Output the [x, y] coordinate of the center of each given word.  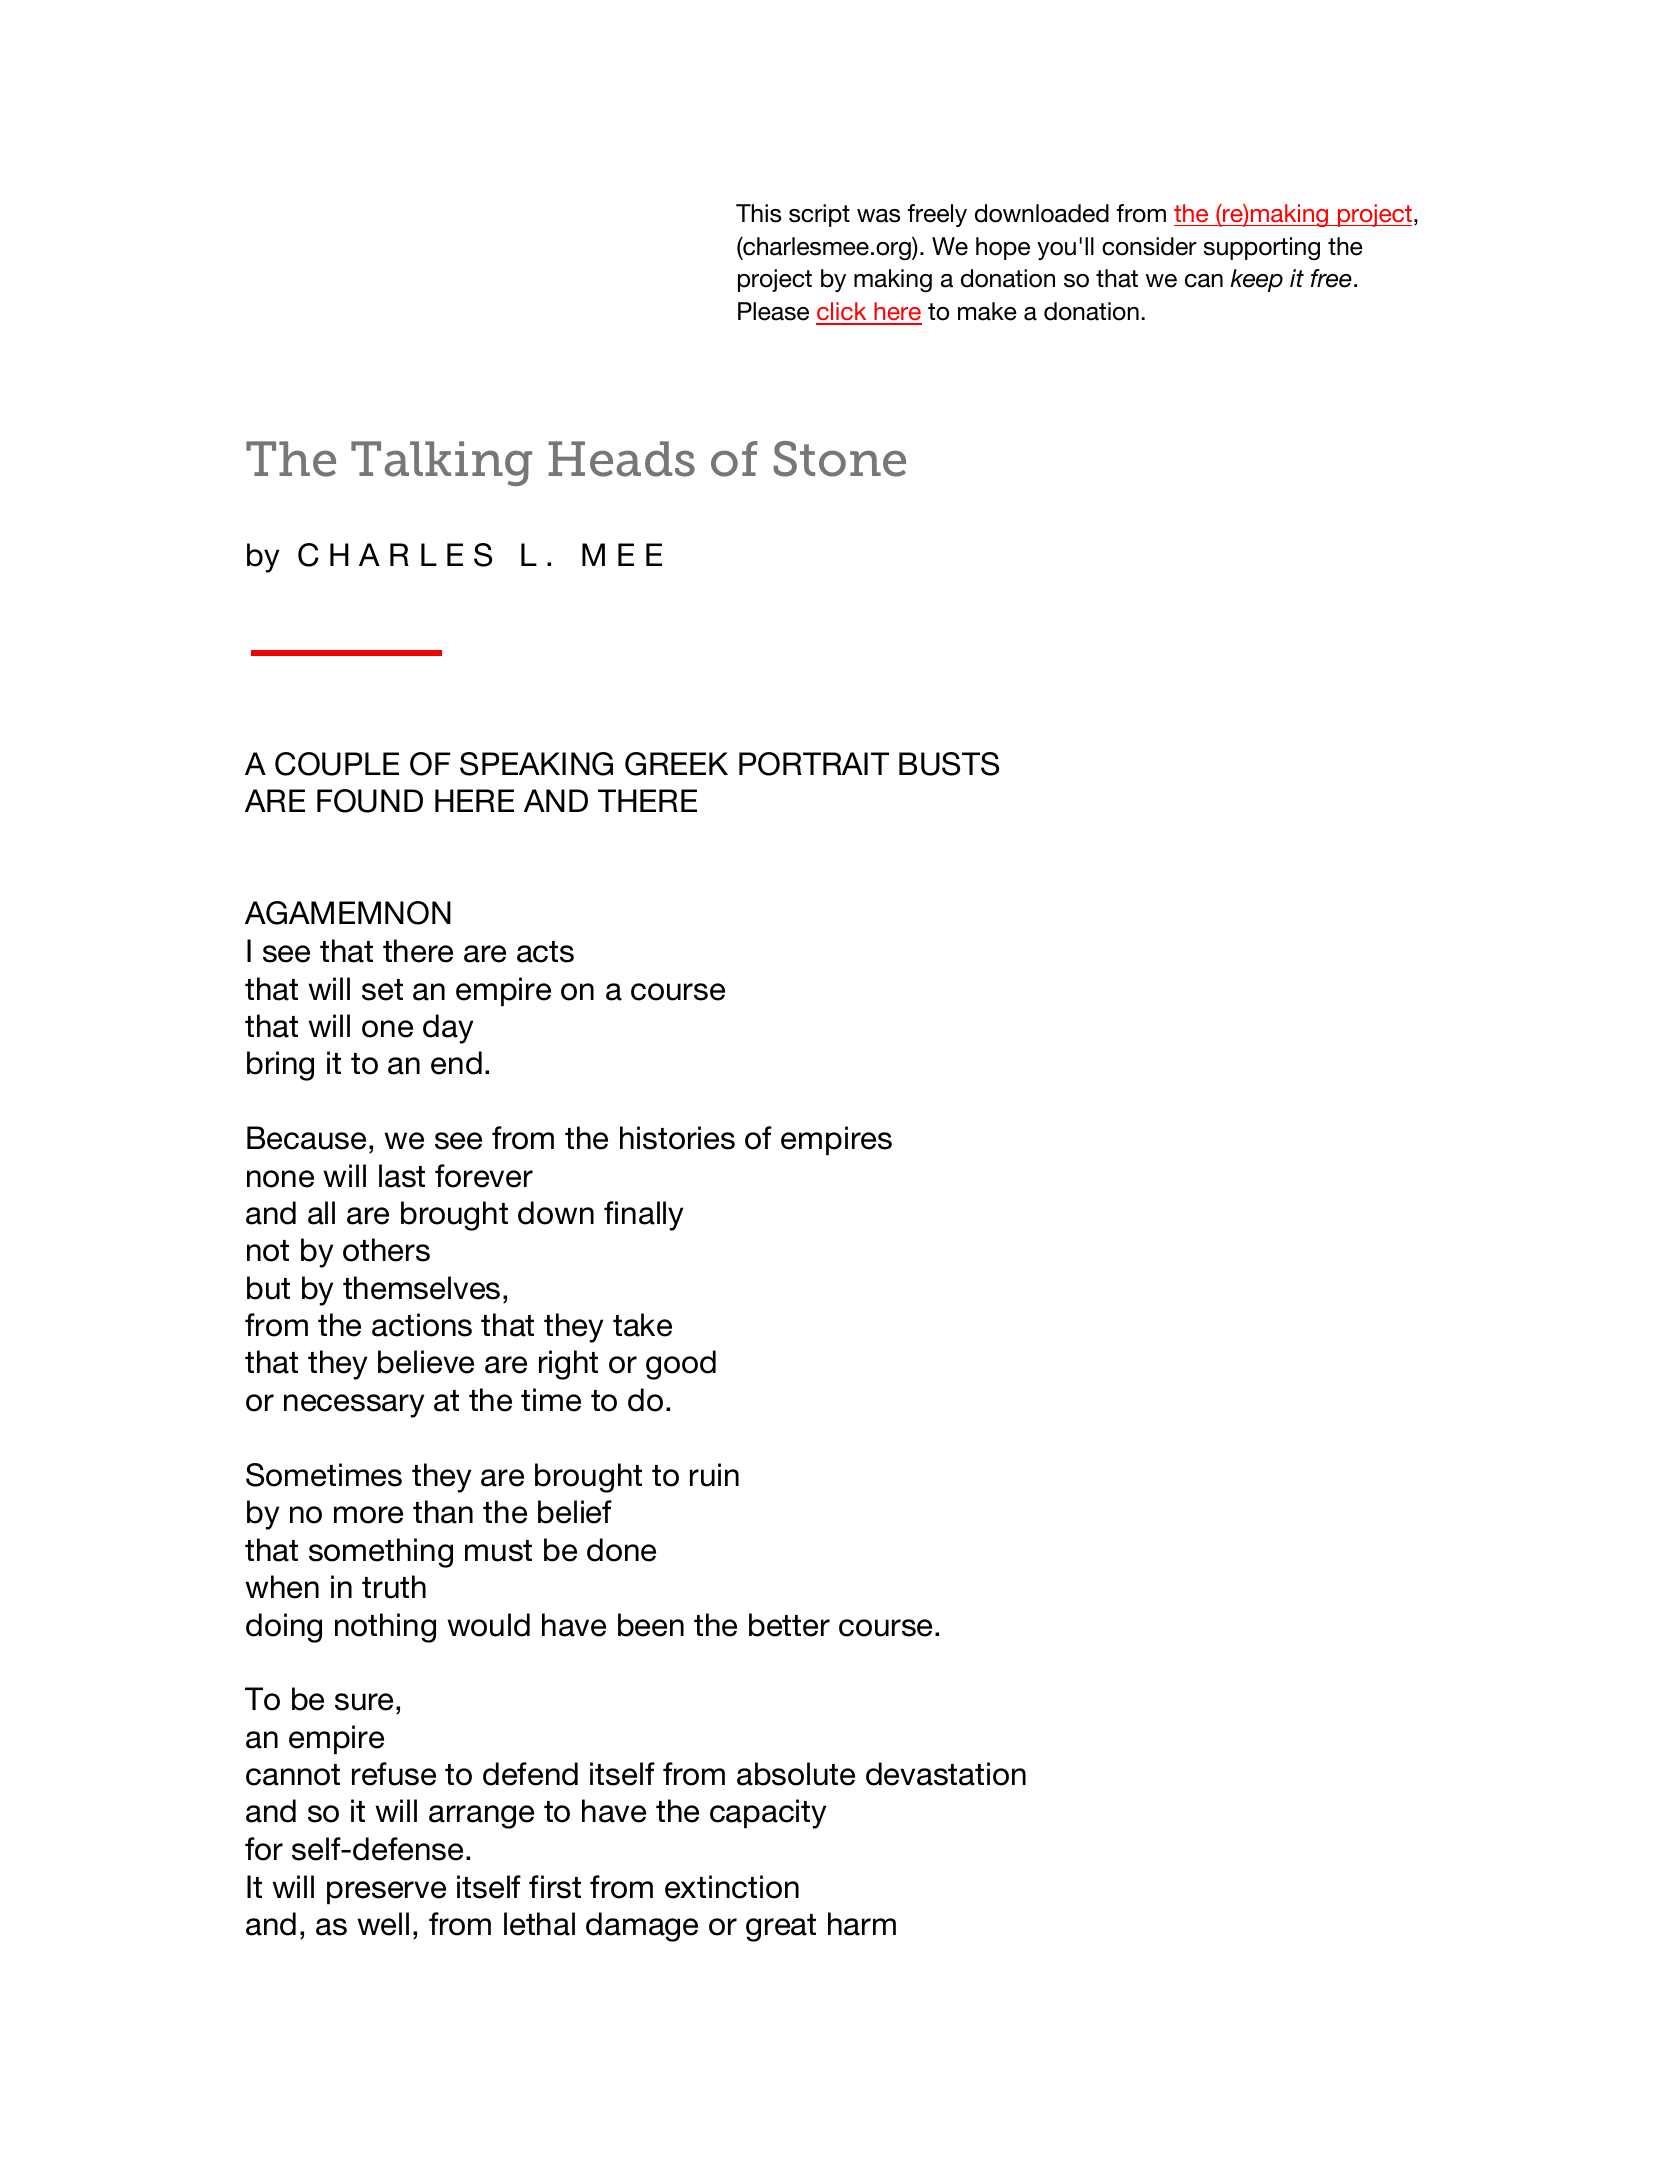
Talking [441, 463]
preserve [386, 1892]
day [448, 1029]
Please [773, 311]
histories [677, 1138]
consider [1149, 246]
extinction [732, 1887]
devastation [946, 1774]
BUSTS [949, 764]
